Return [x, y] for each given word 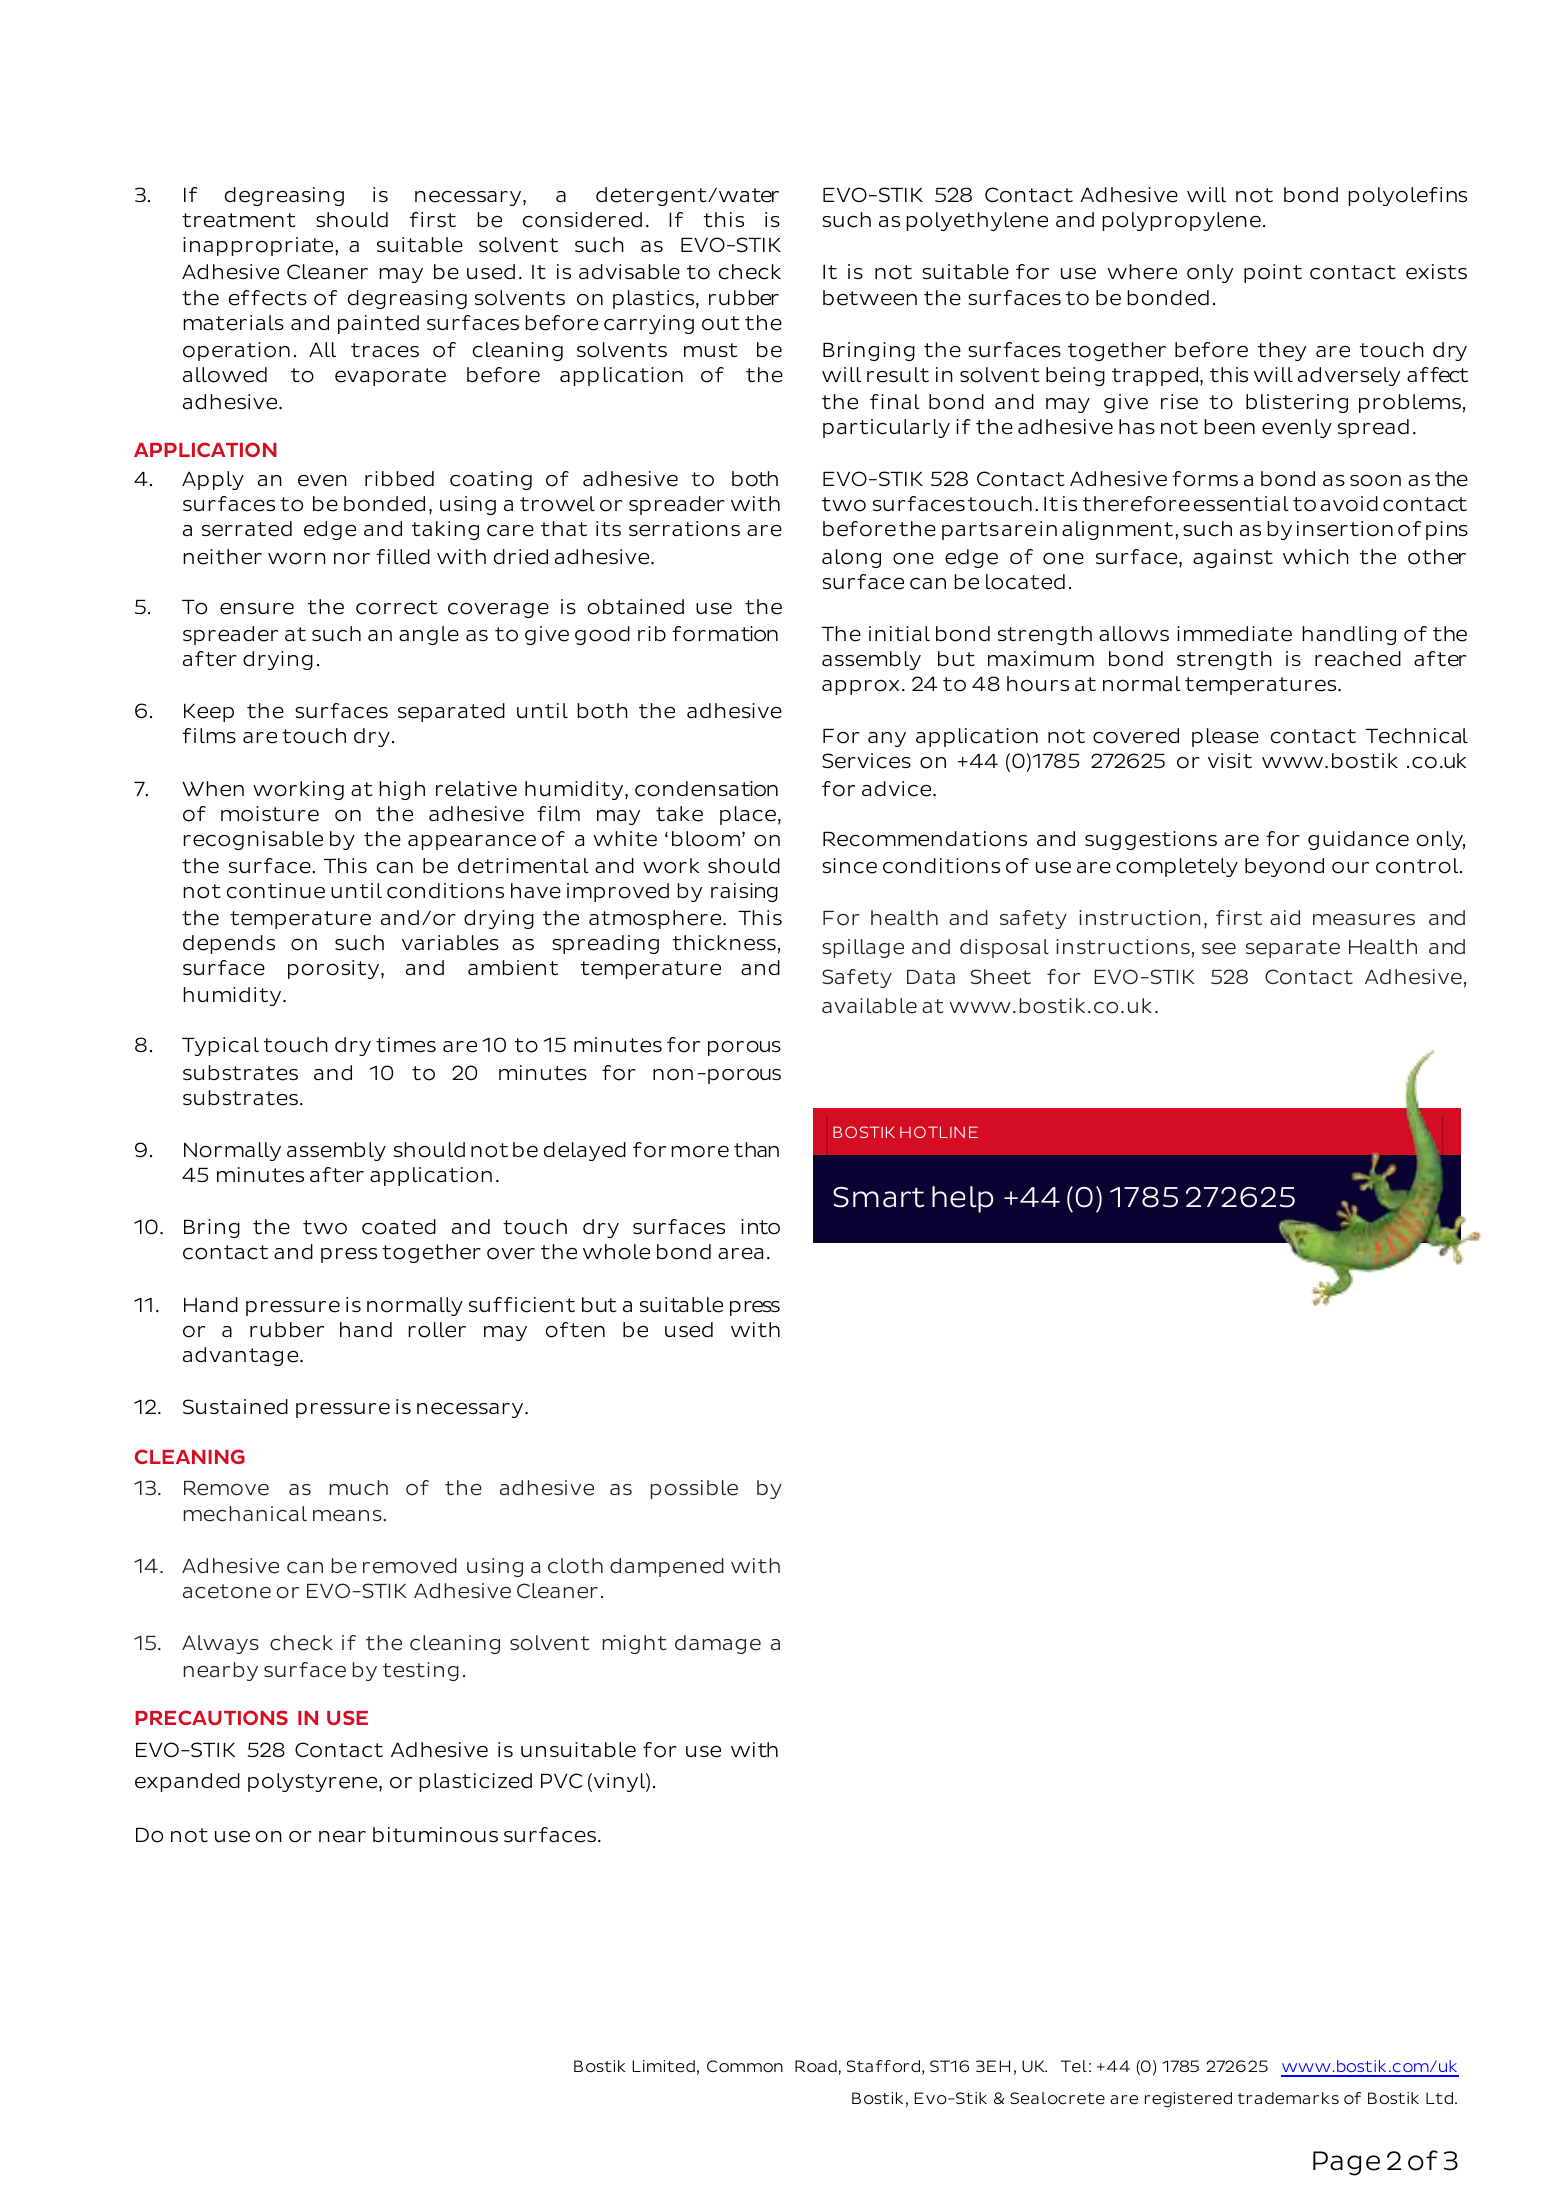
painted [378, 324]
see [1219, 949]
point [1273, 273]
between [870, 298]
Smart [878, 1197]
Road [816, 2066]
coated [399, 1227]
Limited [664, 2066]
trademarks [1288, 2098]
